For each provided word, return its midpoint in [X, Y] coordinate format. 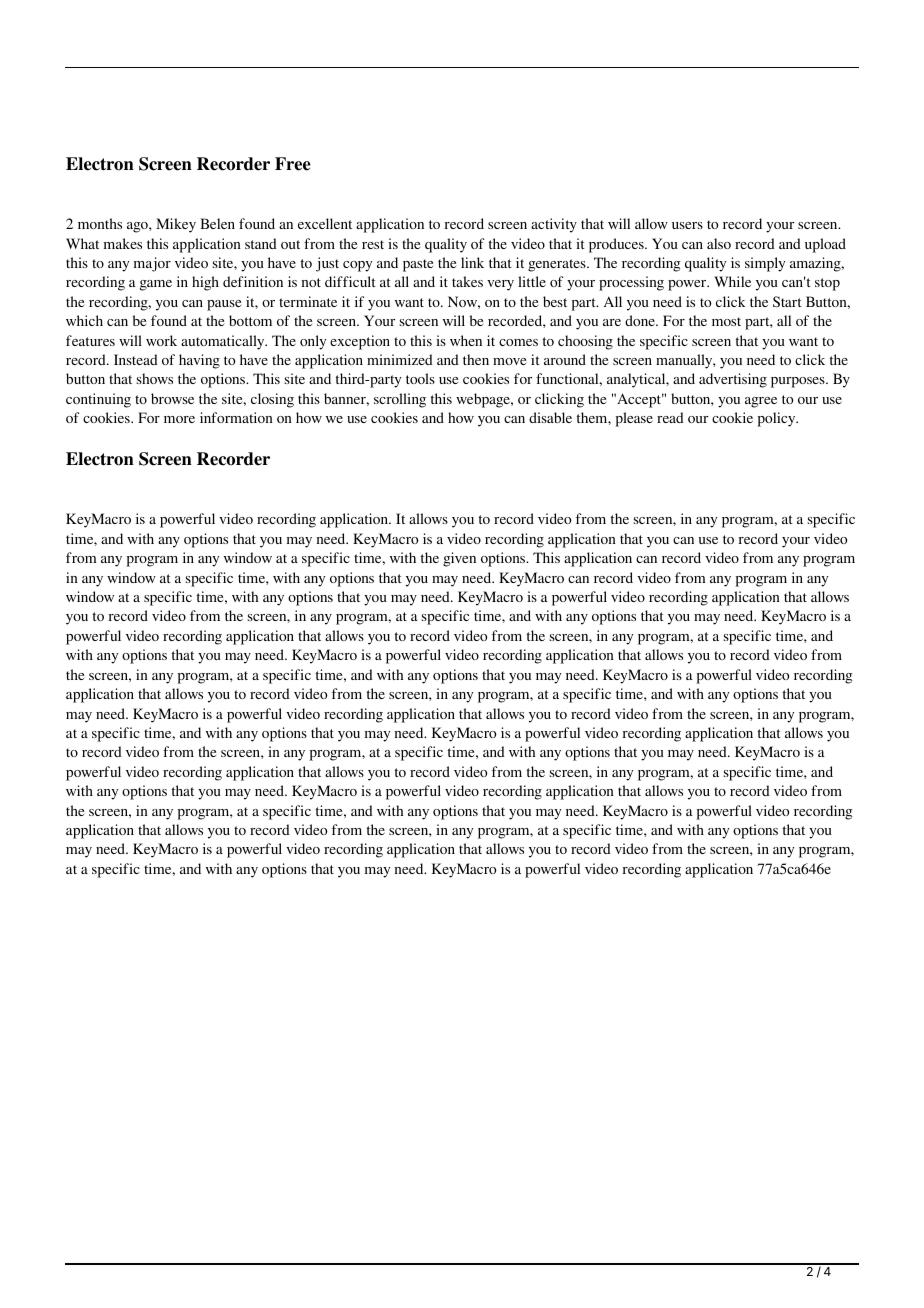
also [719, 243]
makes [123, 243]
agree [761, 402]
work [161, 340]
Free [293, 164]
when [466, 340]
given [459, 559]
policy [778, 419]
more [179, 419]
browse [172, 398]
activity [554, 225]
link [472, 262]
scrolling [400, 400]
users [687, 225]
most [726, 321]
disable [550, 417]
